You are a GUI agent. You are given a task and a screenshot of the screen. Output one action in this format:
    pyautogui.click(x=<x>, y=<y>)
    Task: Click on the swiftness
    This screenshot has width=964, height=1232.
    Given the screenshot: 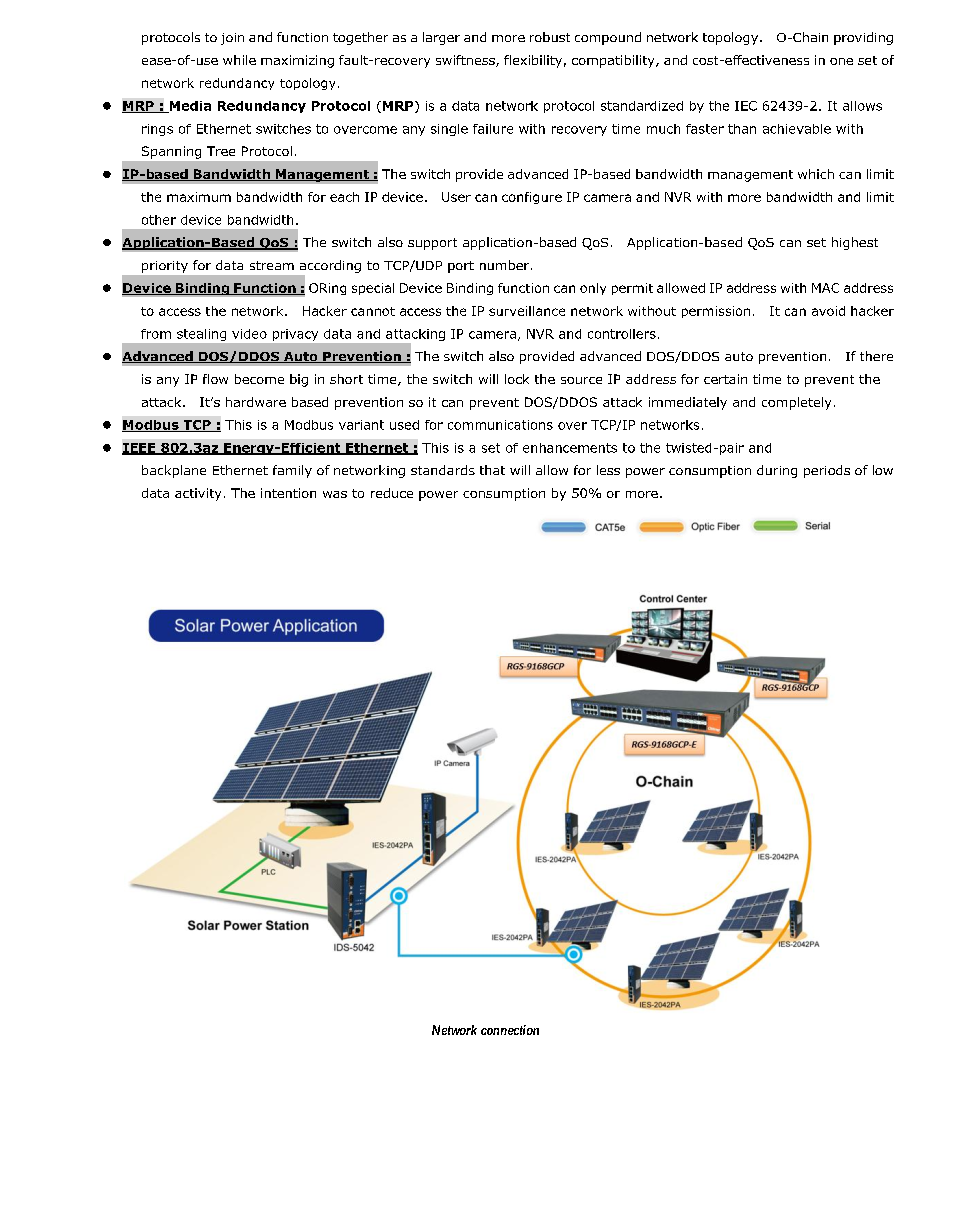 What is the action you would take?
    pyautogui.click(x=466, y=61)
